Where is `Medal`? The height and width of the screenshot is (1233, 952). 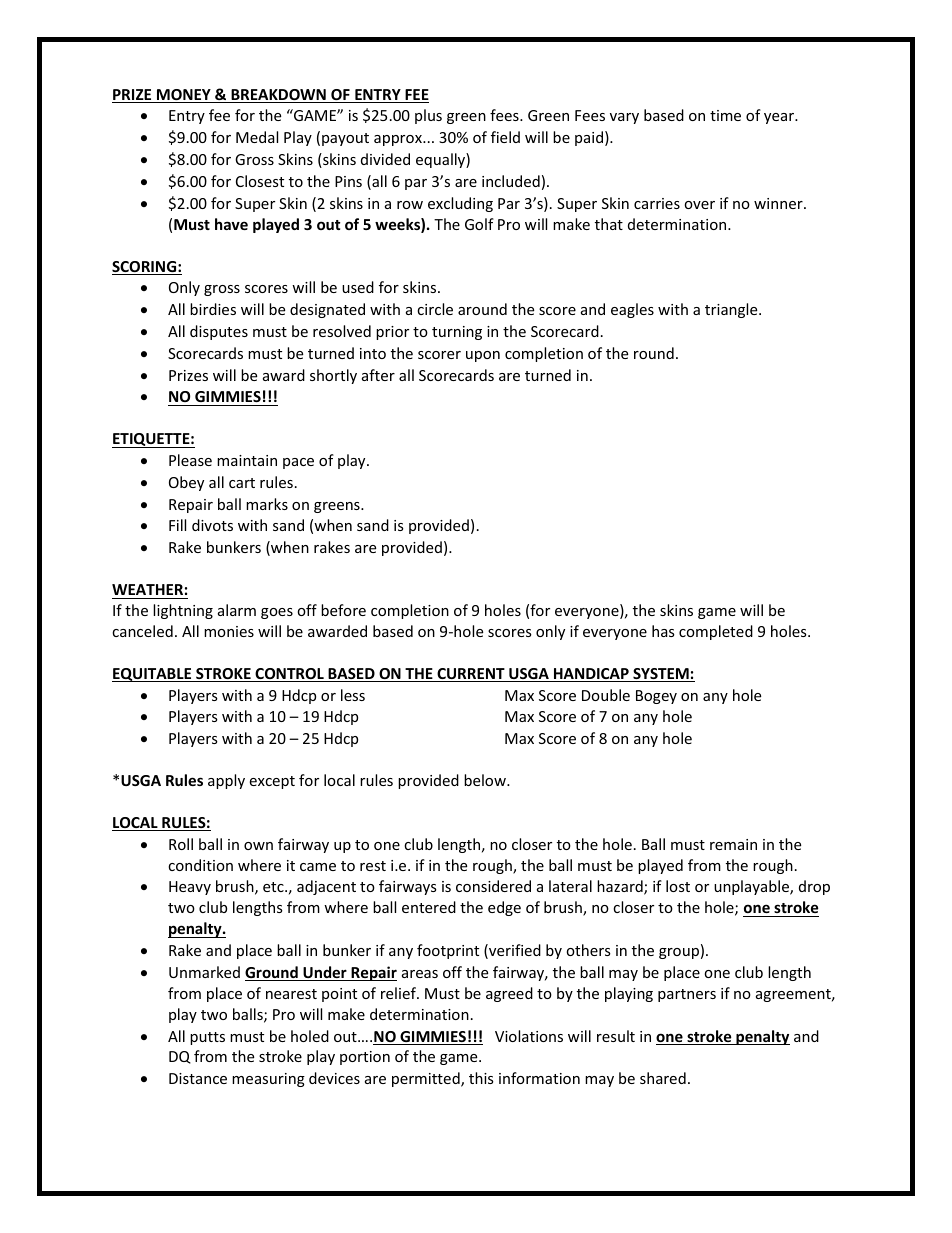 Medal is located at coordinates (257, 137).
